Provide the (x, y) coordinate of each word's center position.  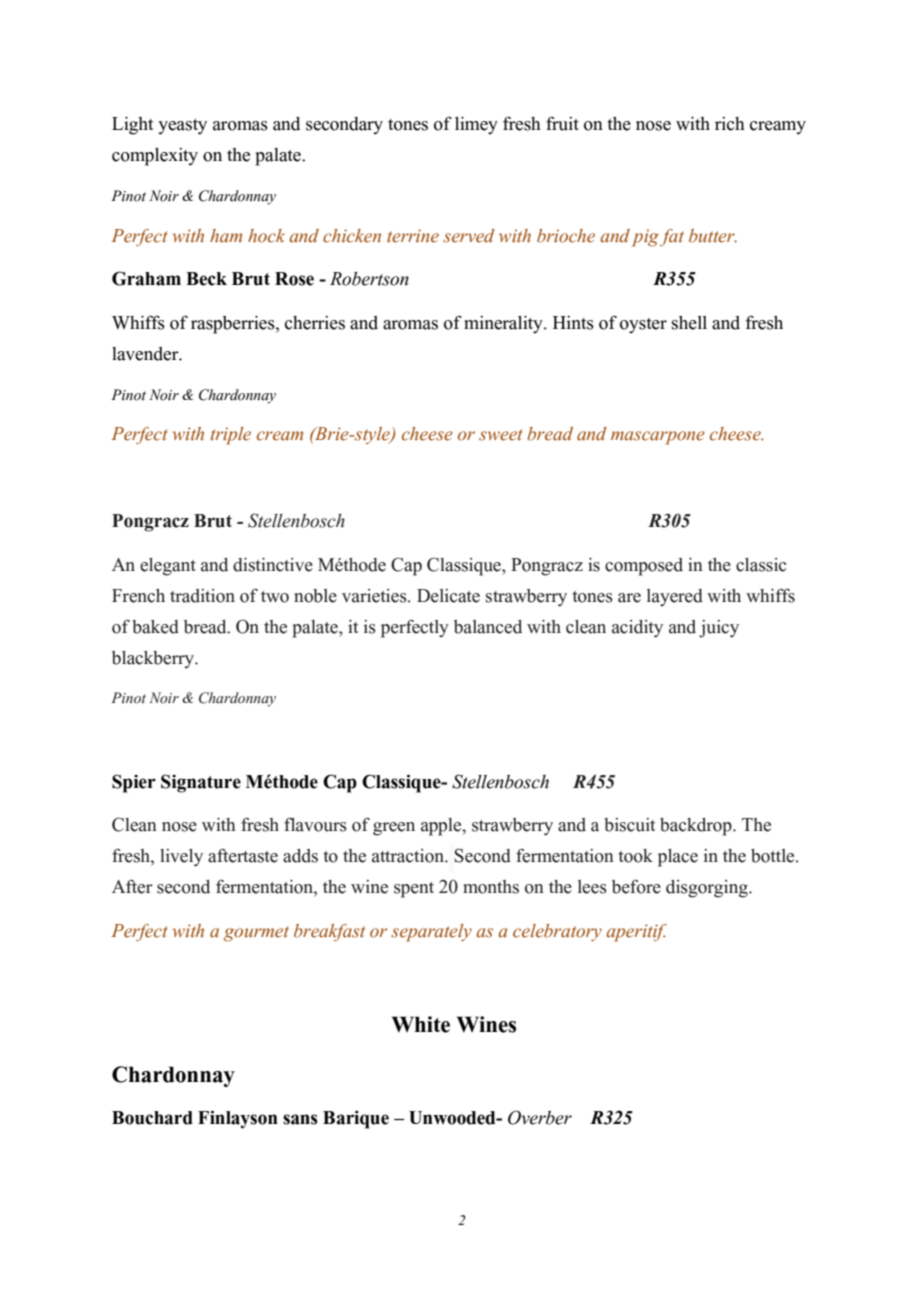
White (421, 1024)
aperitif (636, 933)
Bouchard (152, 1118)
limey (476, 126)
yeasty (182, 127)
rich (730, 124)
